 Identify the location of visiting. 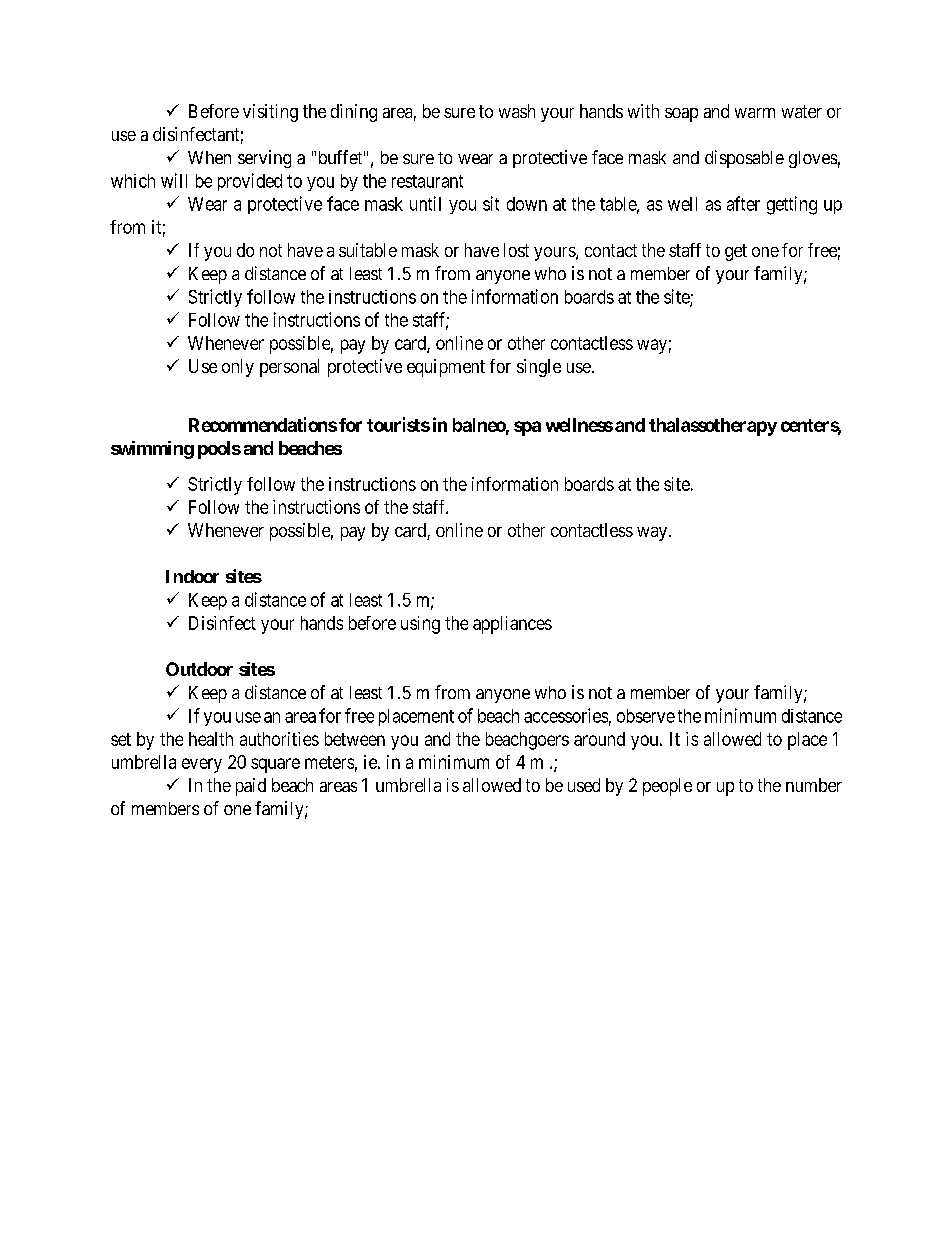
(270, 113).
